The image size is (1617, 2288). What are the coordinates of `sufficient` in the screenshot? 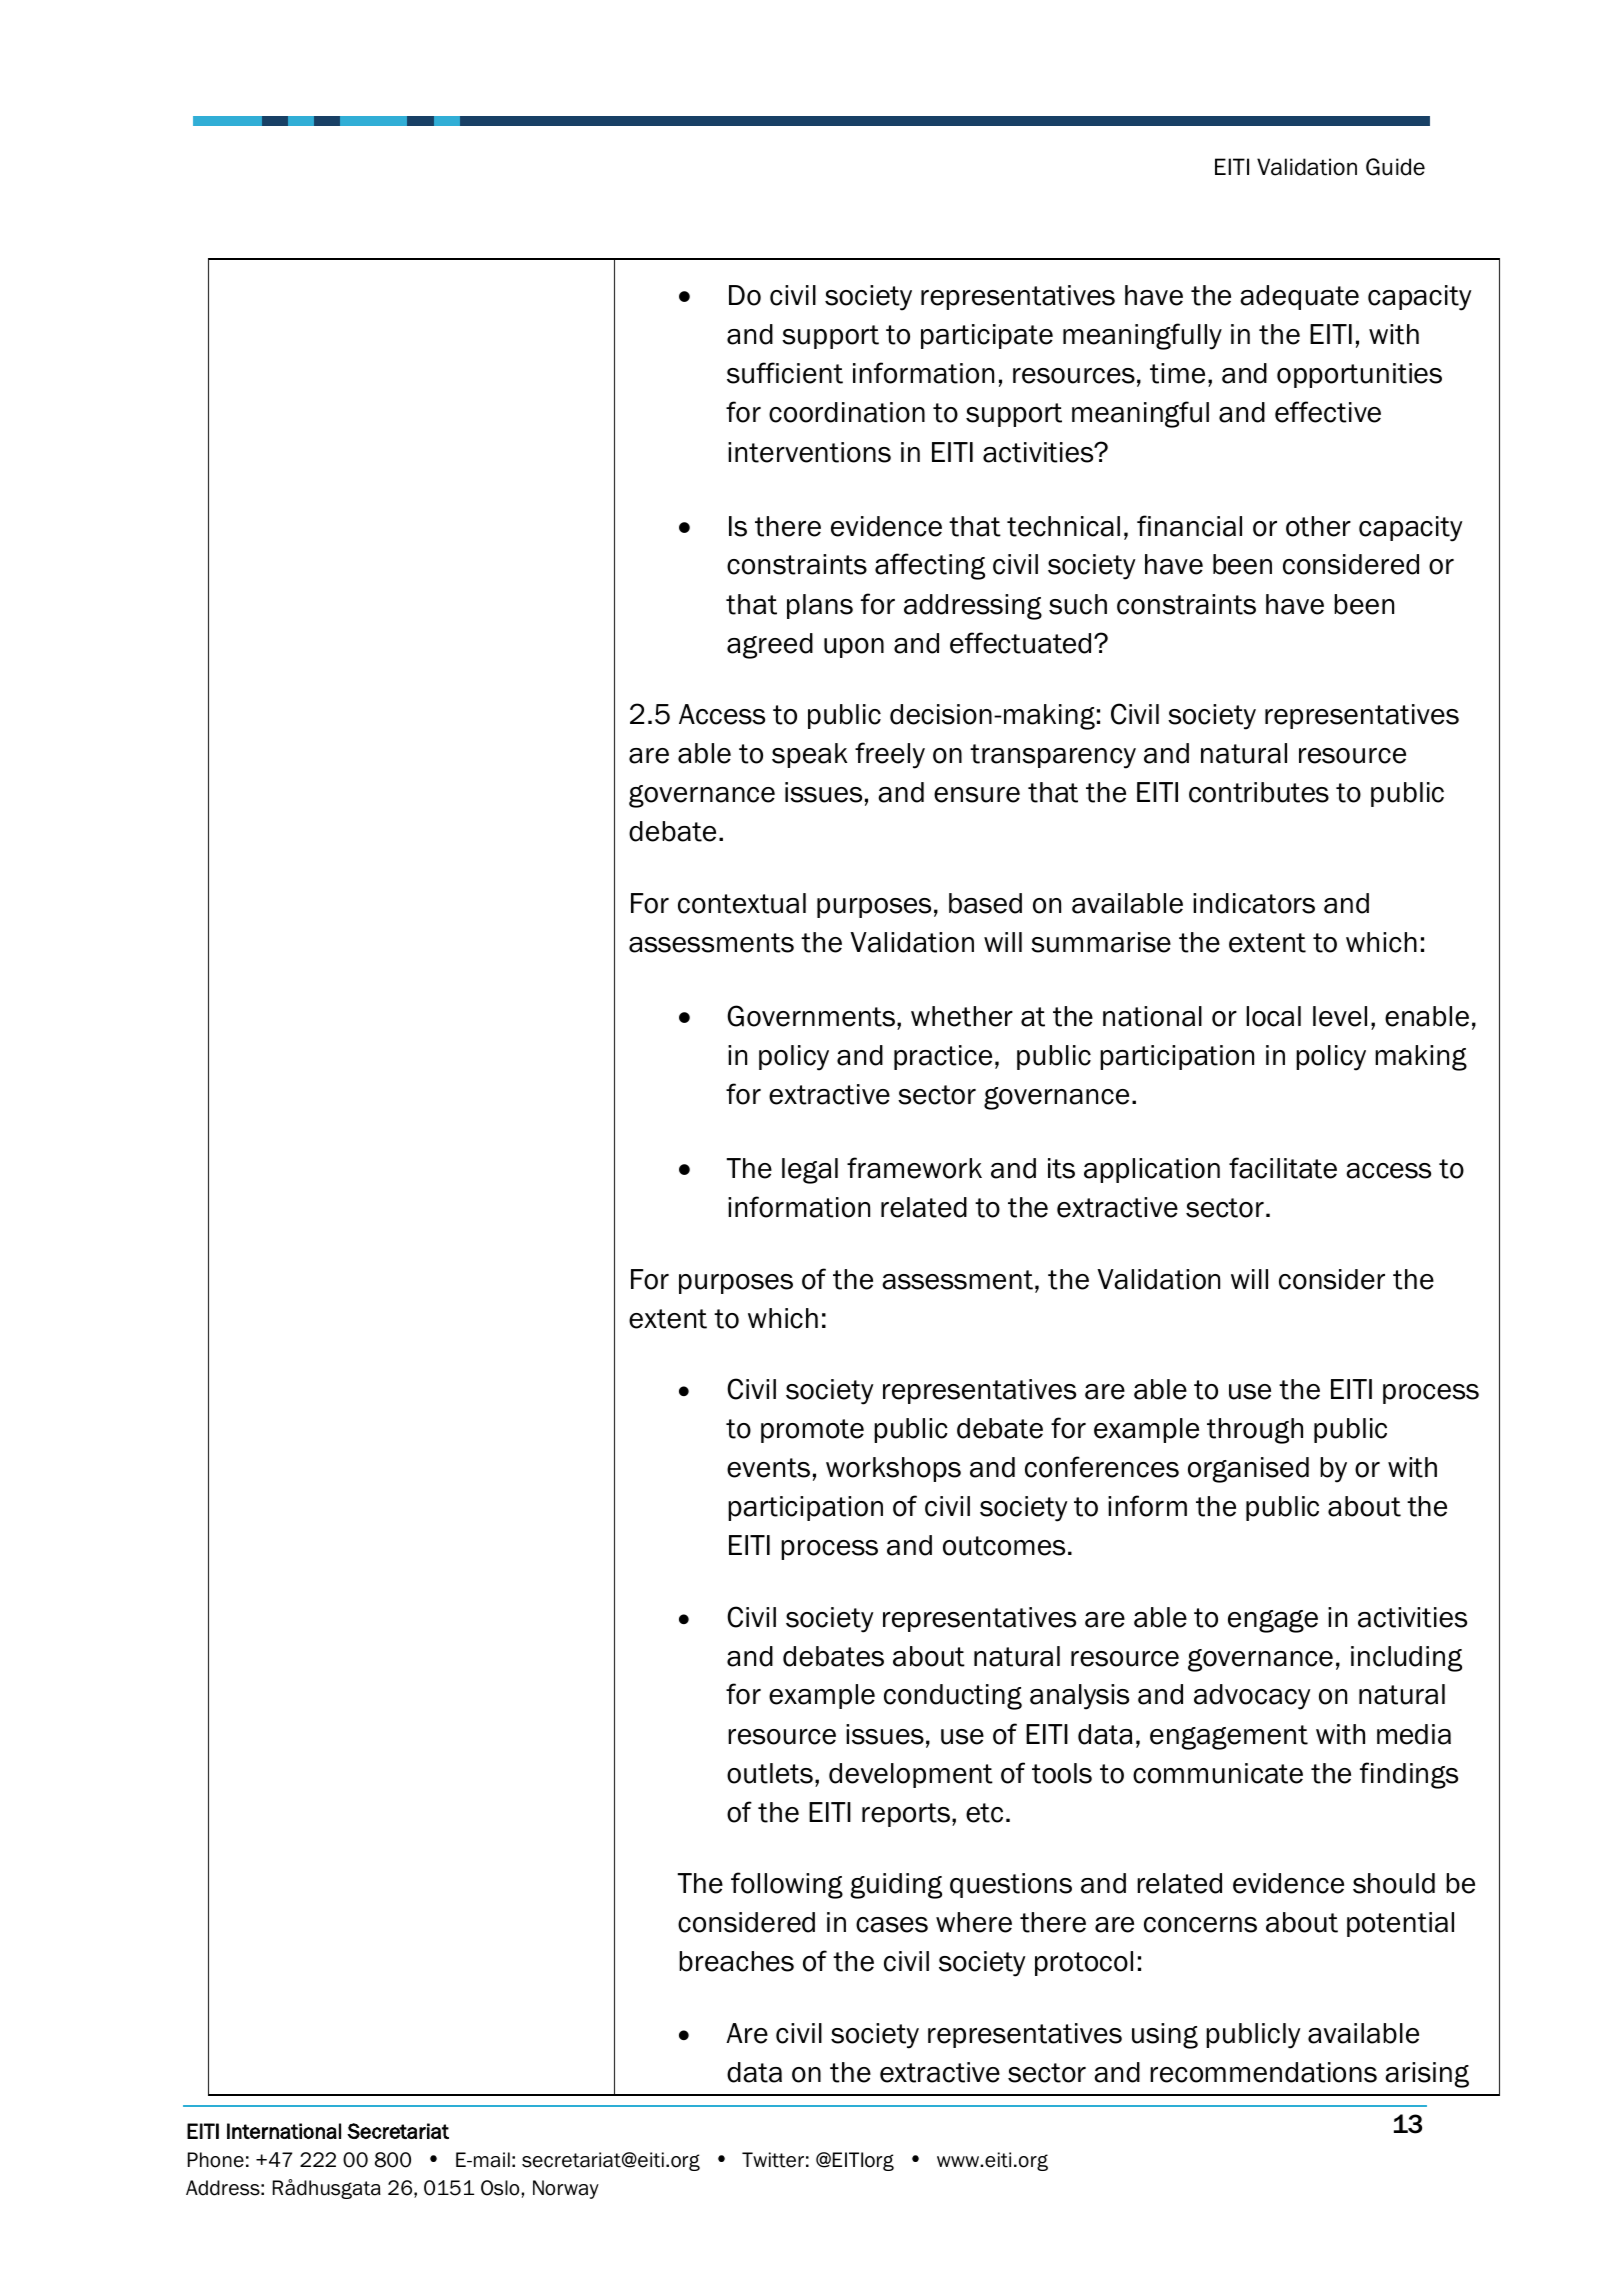 It's located at (785, 373).
